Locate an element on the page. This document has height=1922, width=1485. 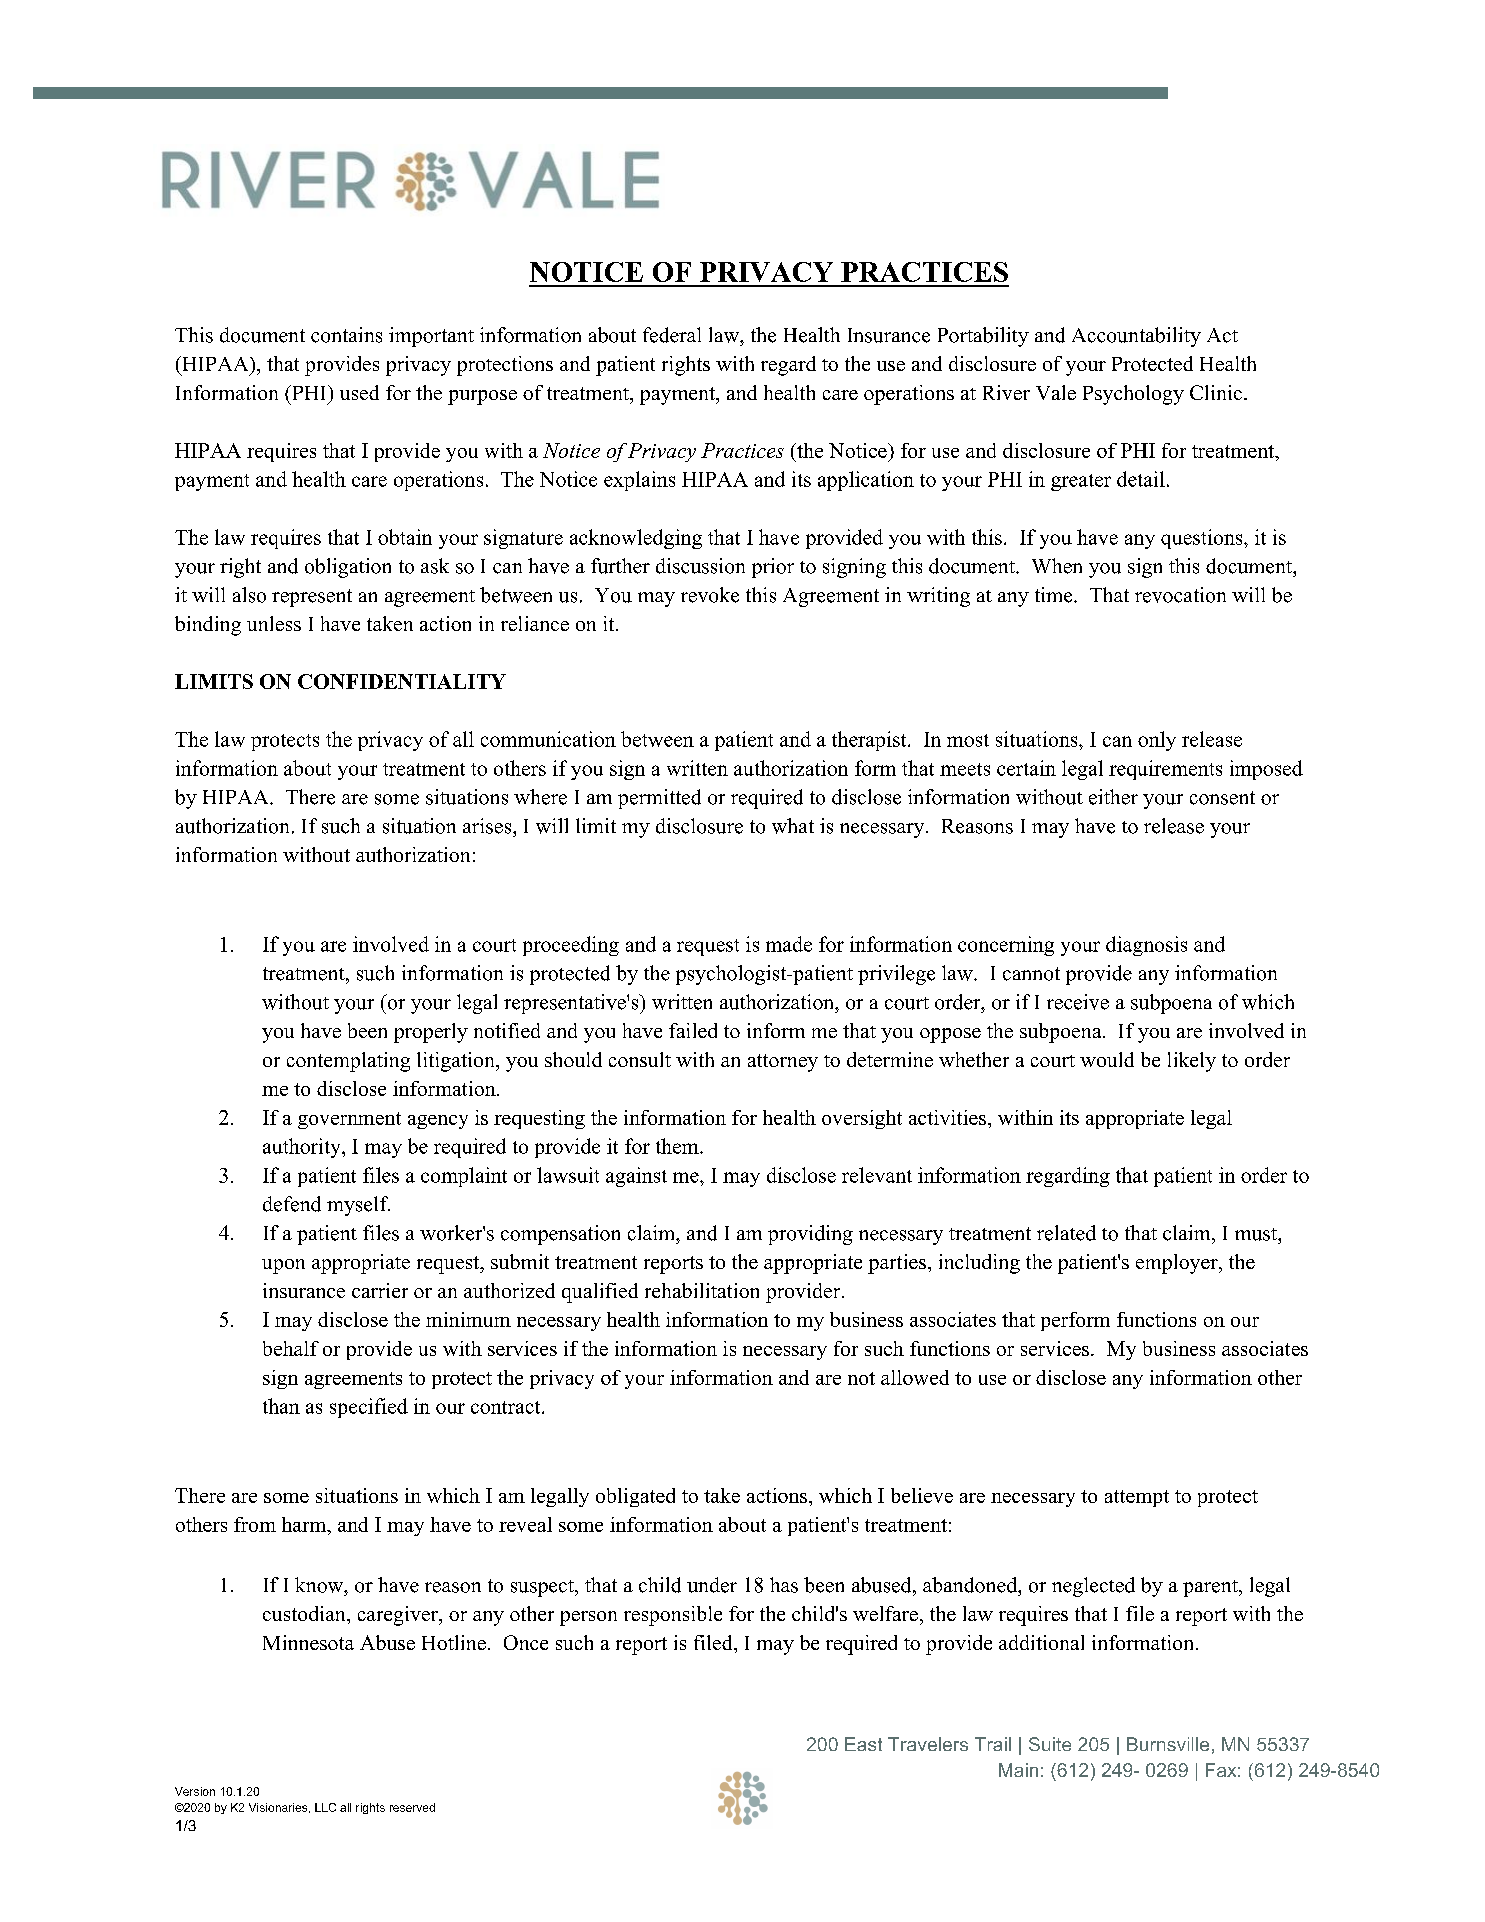
Psychology is located at coordinates (1133, 395).
